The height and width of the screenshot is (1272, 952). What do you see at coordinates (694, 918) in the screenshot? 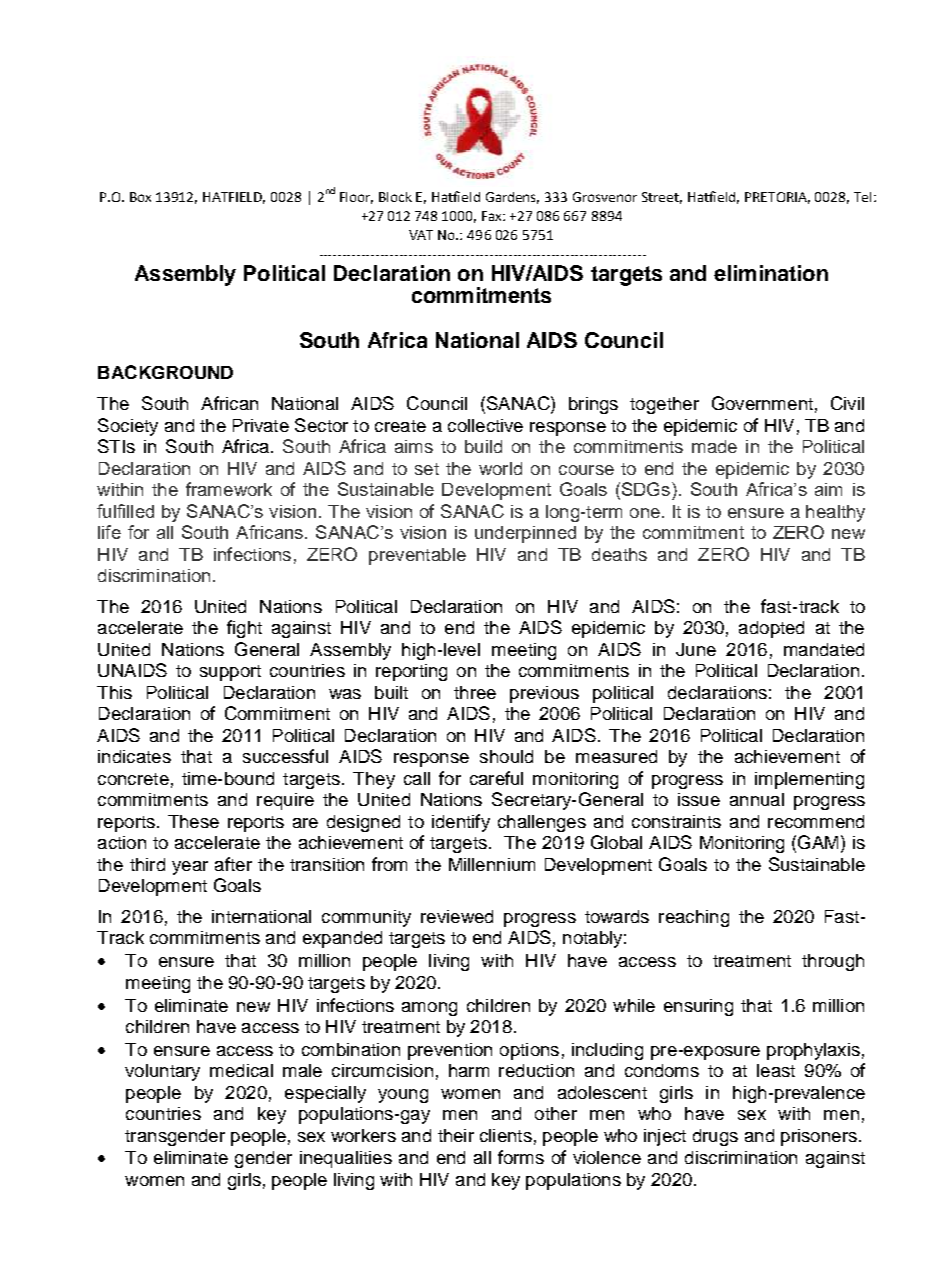
I see `reaching` at bounding box center [694, 918].
